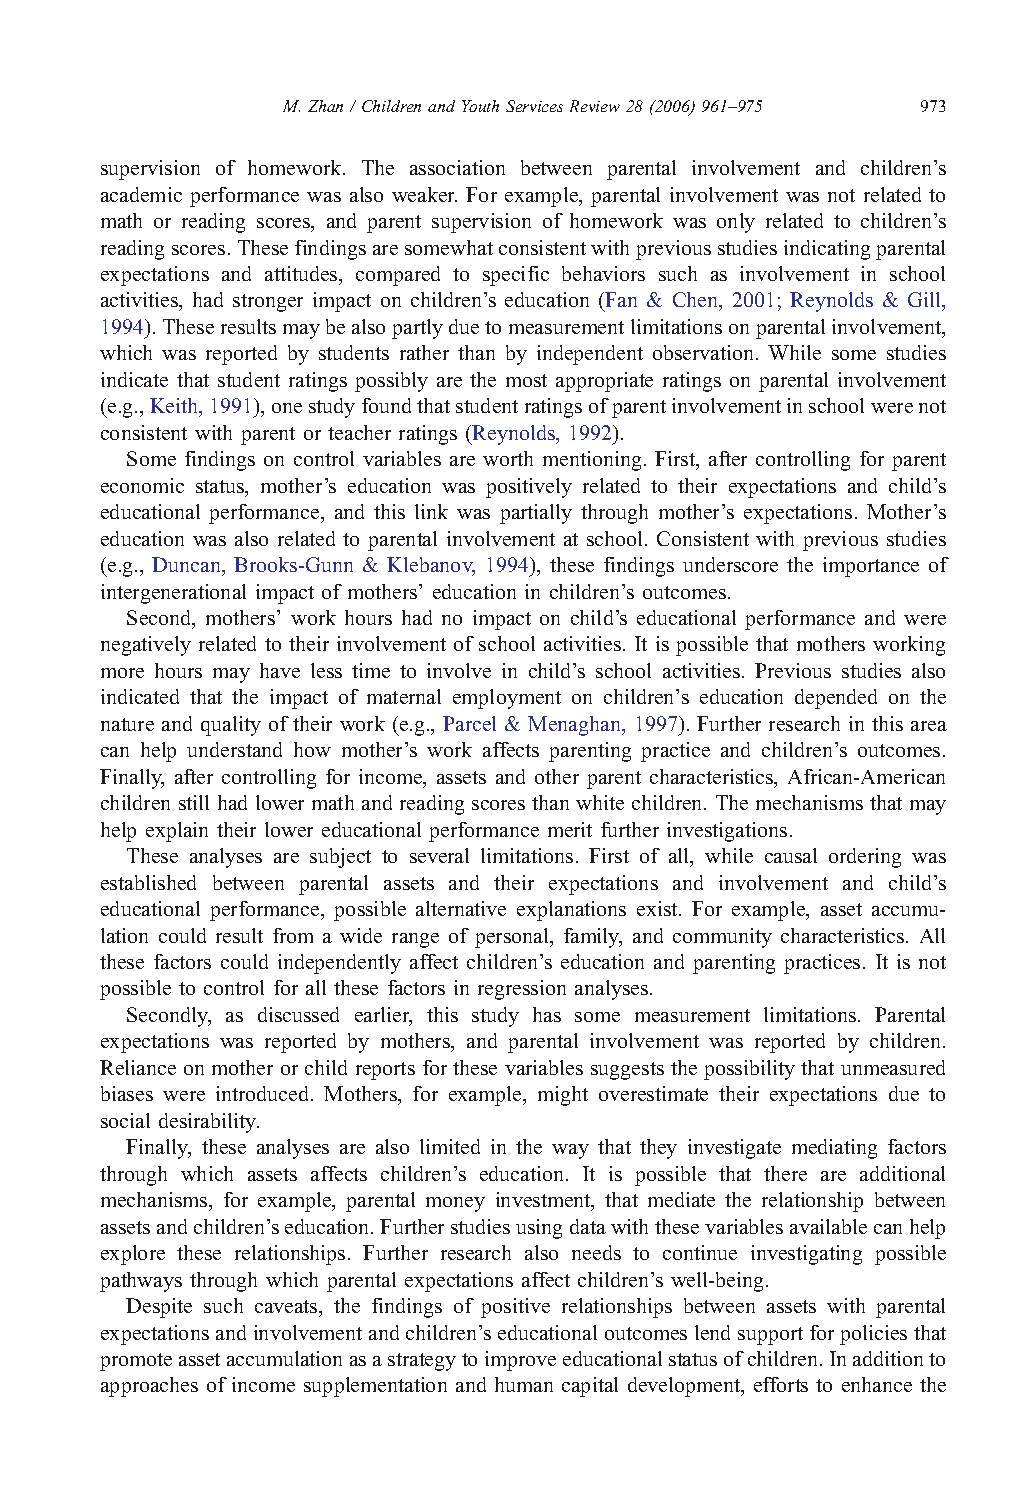  I want to click on improve, so click(520, 1361).
